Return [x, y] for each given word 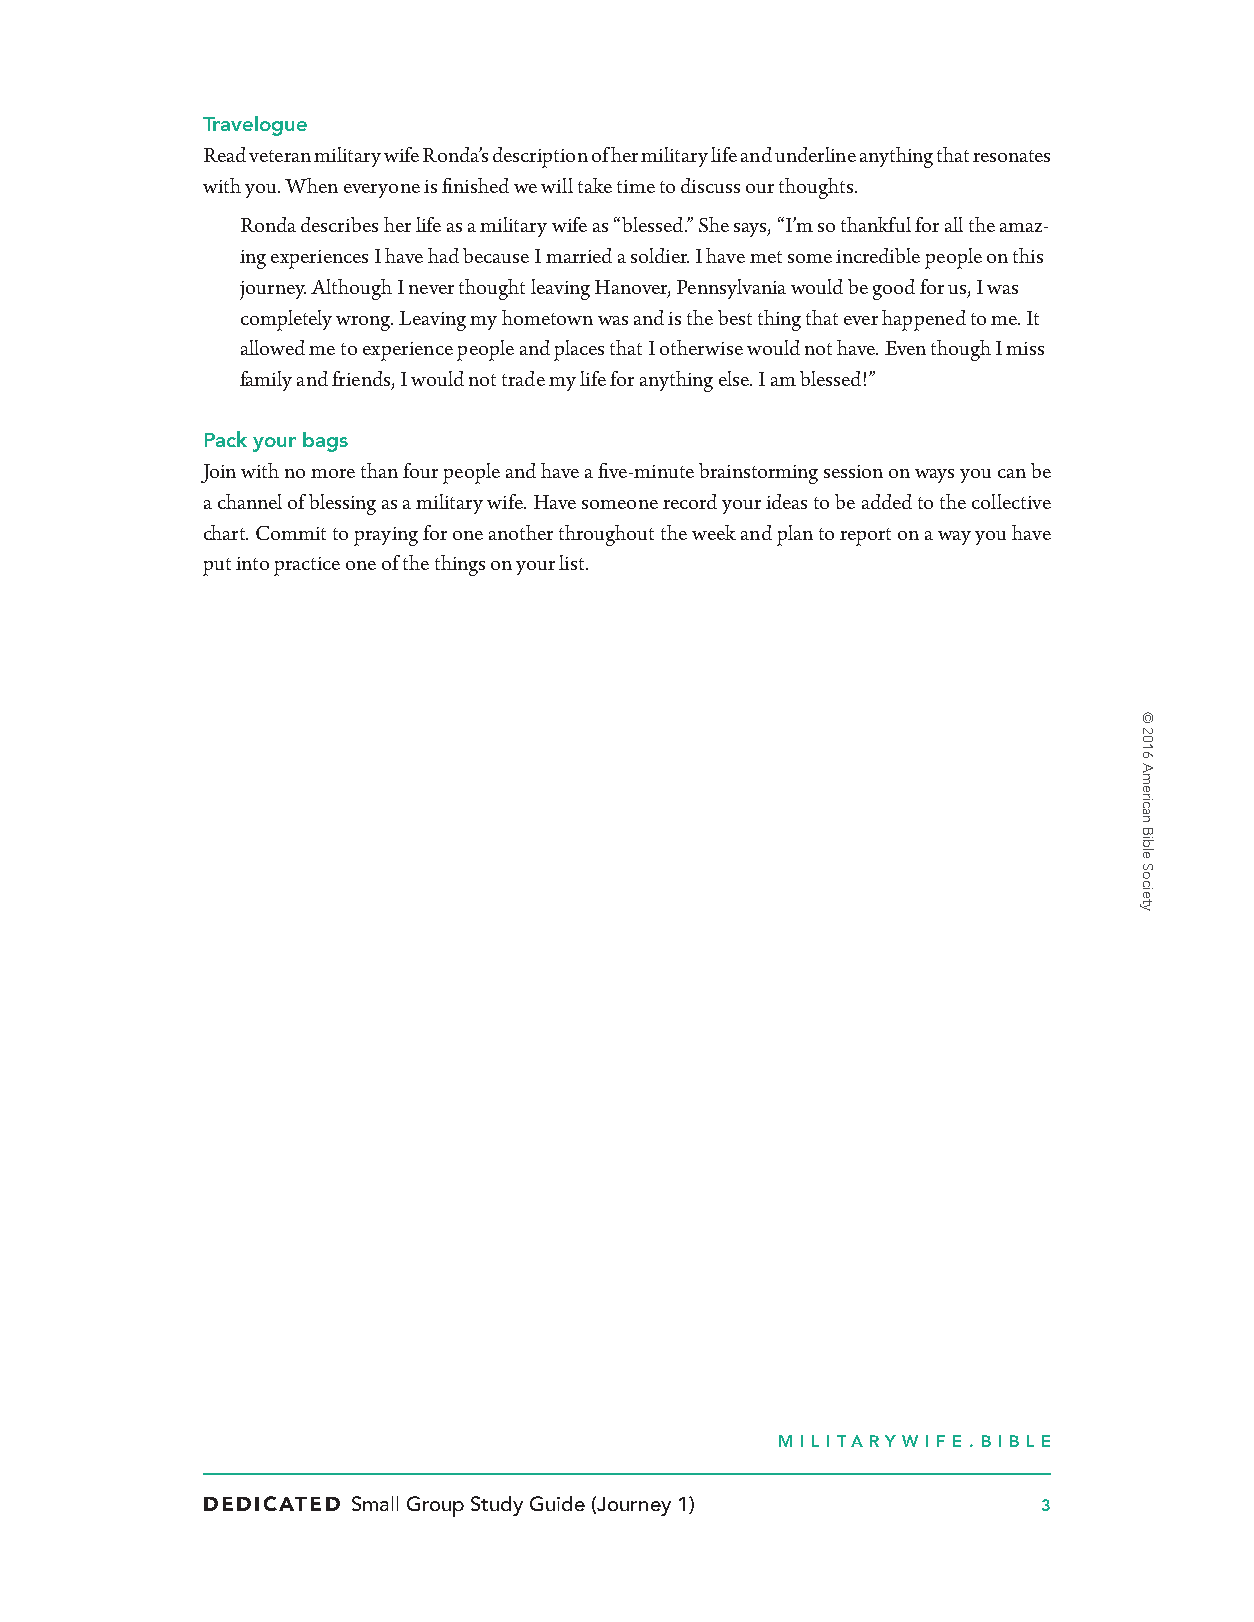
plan [795, 535]
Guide [557, 1503]
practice [307, 566]
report [865, 537]
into [252, 563]
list [573, 562]
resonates [1011, 156]
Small [375, 1503]
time [636, 186]
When [311, 185]
